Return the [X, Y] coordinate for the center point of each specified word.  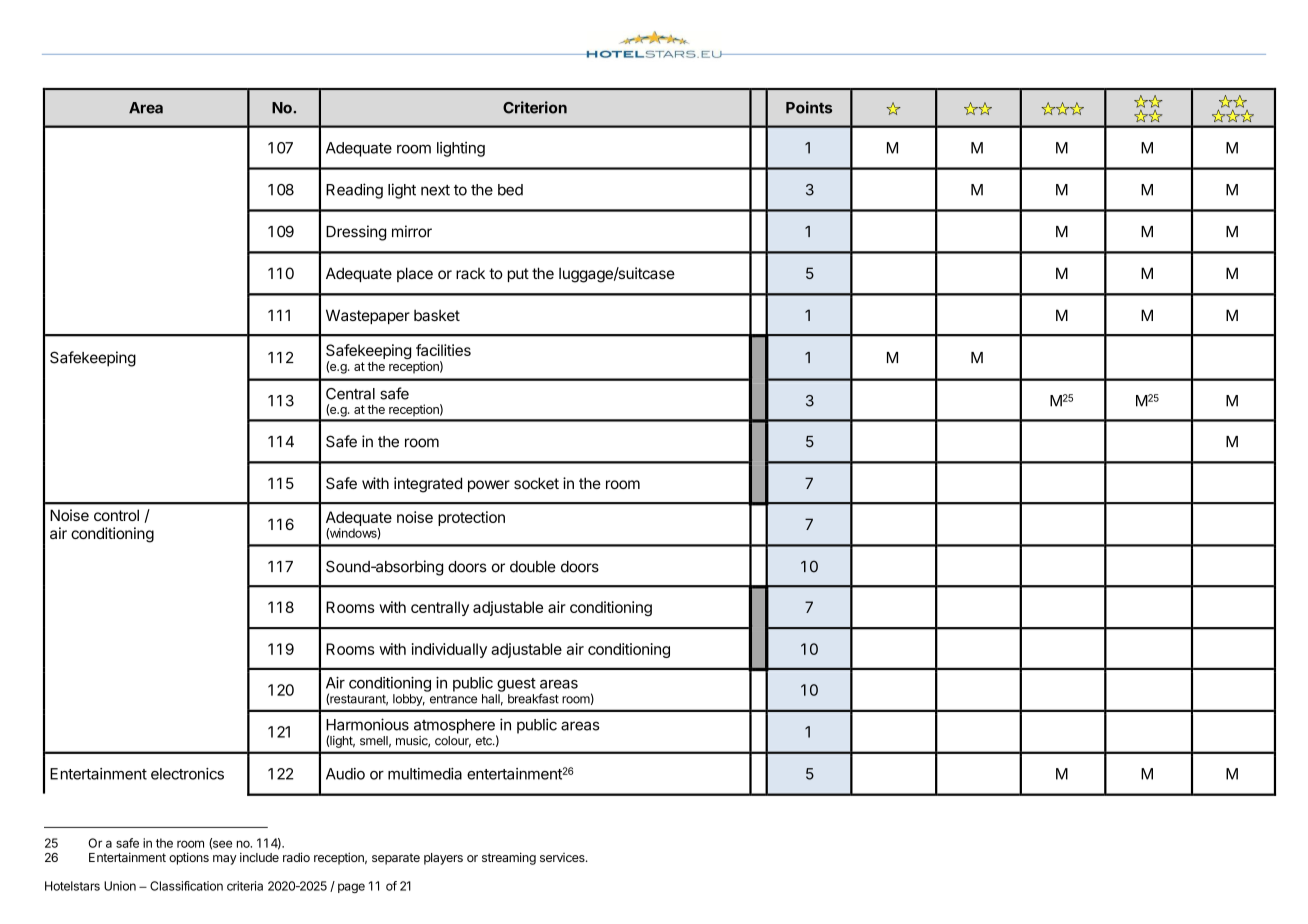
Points [809, 107]
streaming [509, 858]
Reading [354, 191]
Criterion [535, 107]
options [189, 858]
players [443, 859]
